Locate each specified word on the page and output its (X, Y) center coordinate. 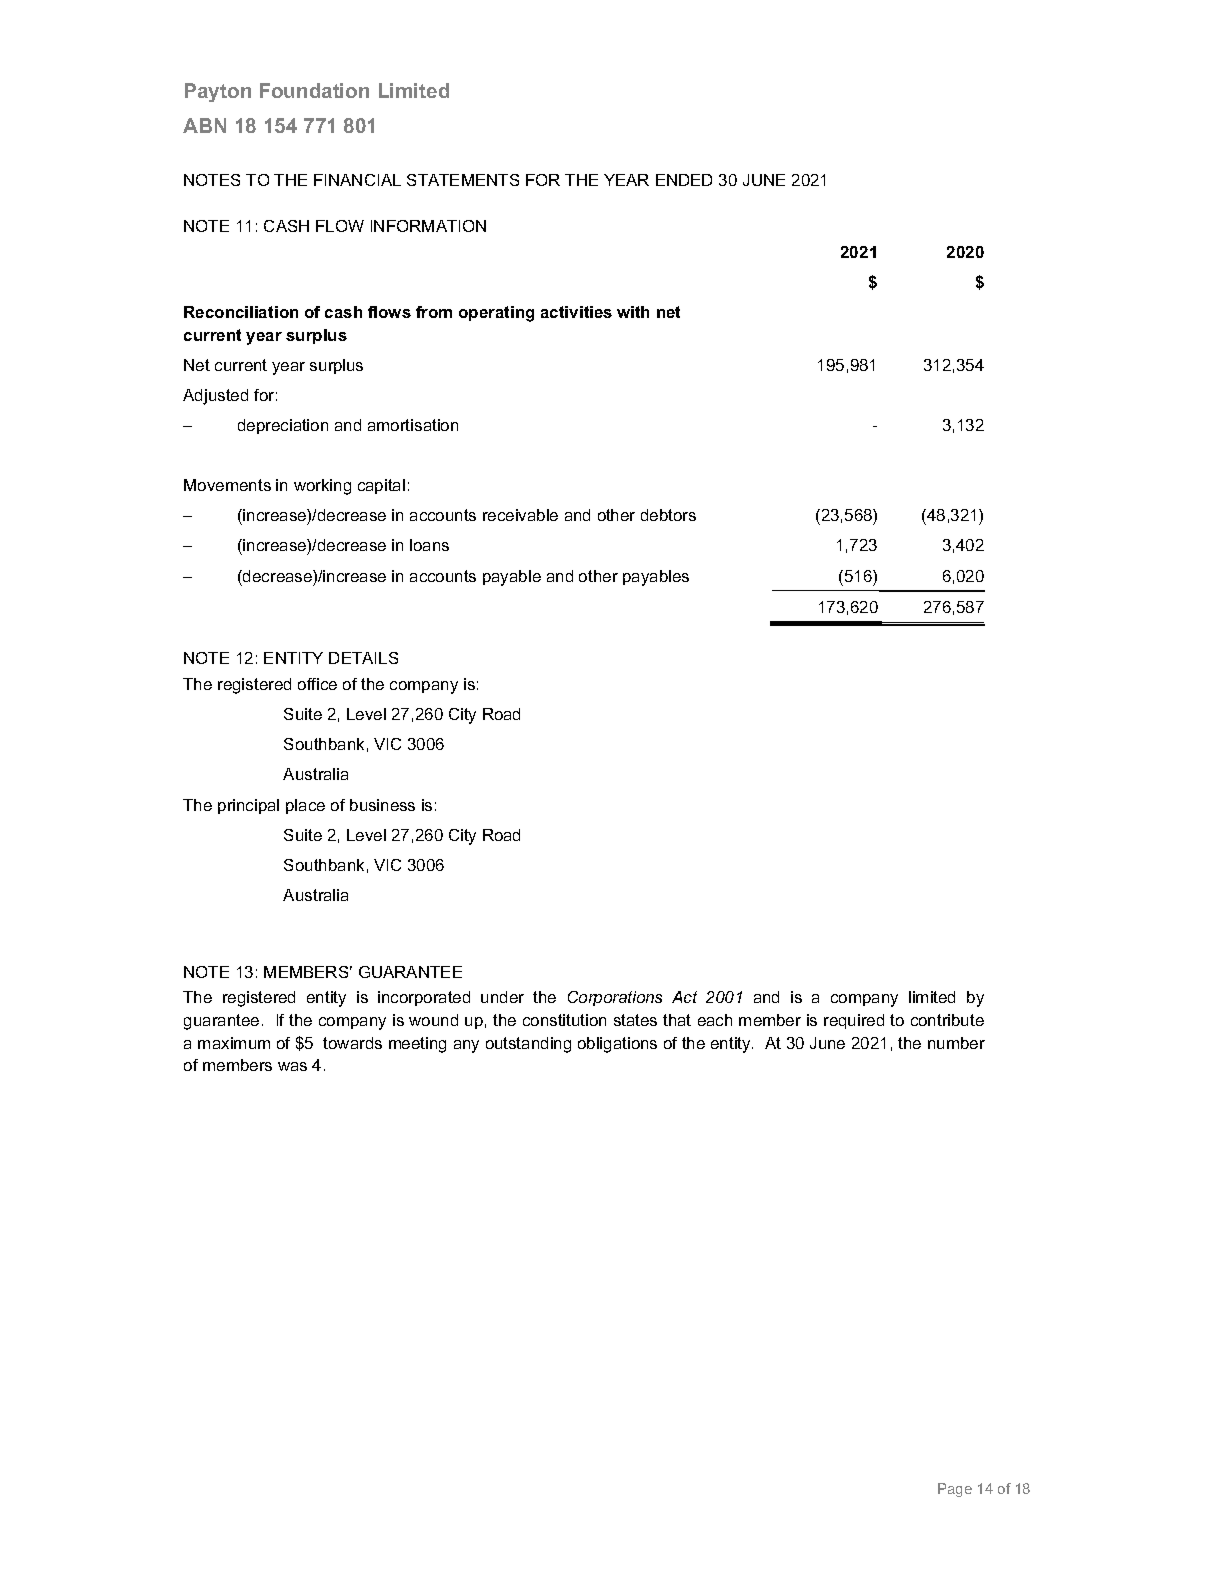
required (854, 1021)
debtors (668, 515)
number (956, 1043)
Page (955, 1490)
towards (352, 1043)
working (322, 487)
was (292, 1066)
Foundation (314, 90)
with (633, 312)
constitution (564, 1020)
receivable (520, 515)
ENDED (684, 180)
